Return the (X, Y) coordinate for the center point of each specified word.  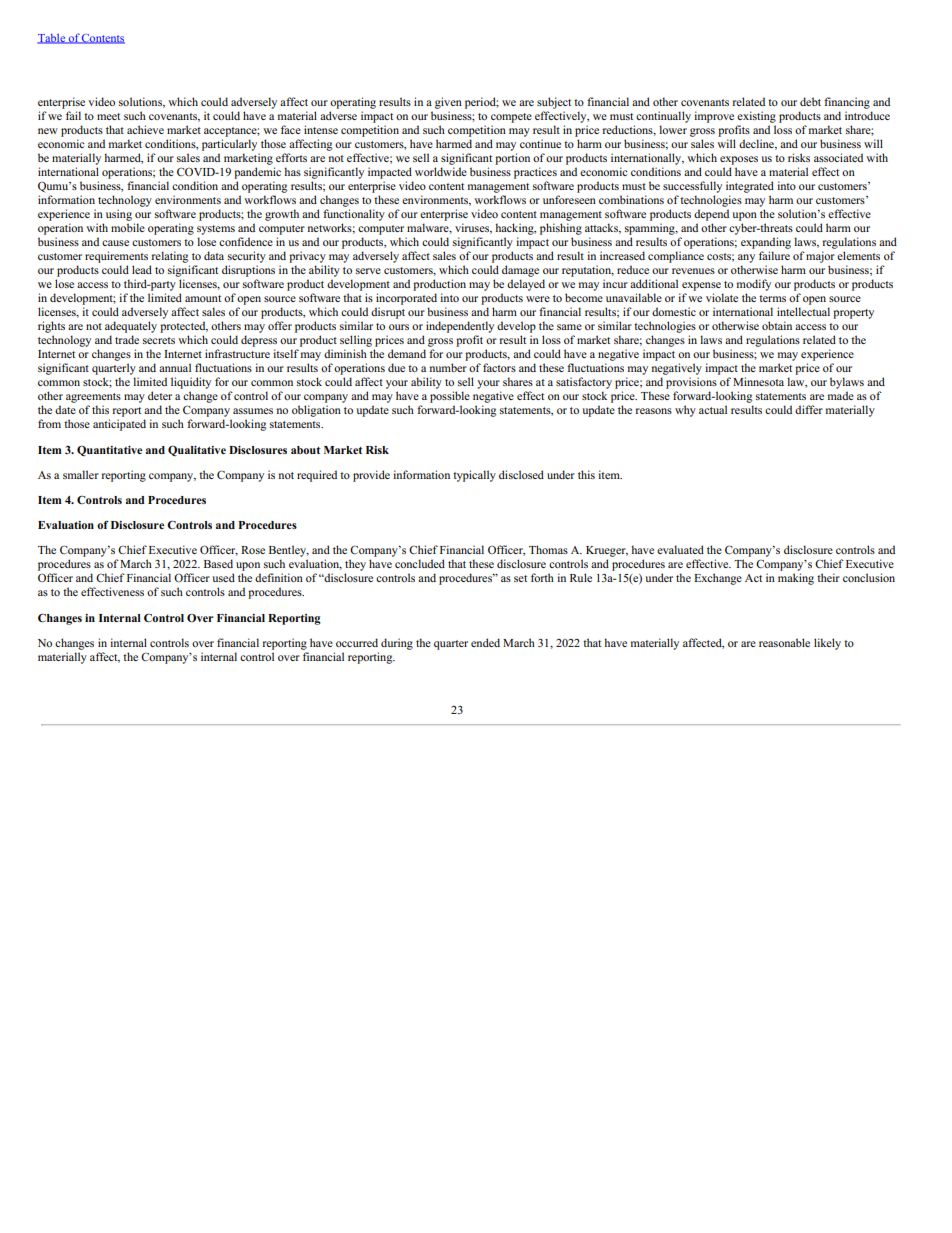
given (448, 103)
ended (485, 642)
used (223, 577)
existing (756, 117)
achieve (145, 129)
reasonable (784, 642)
